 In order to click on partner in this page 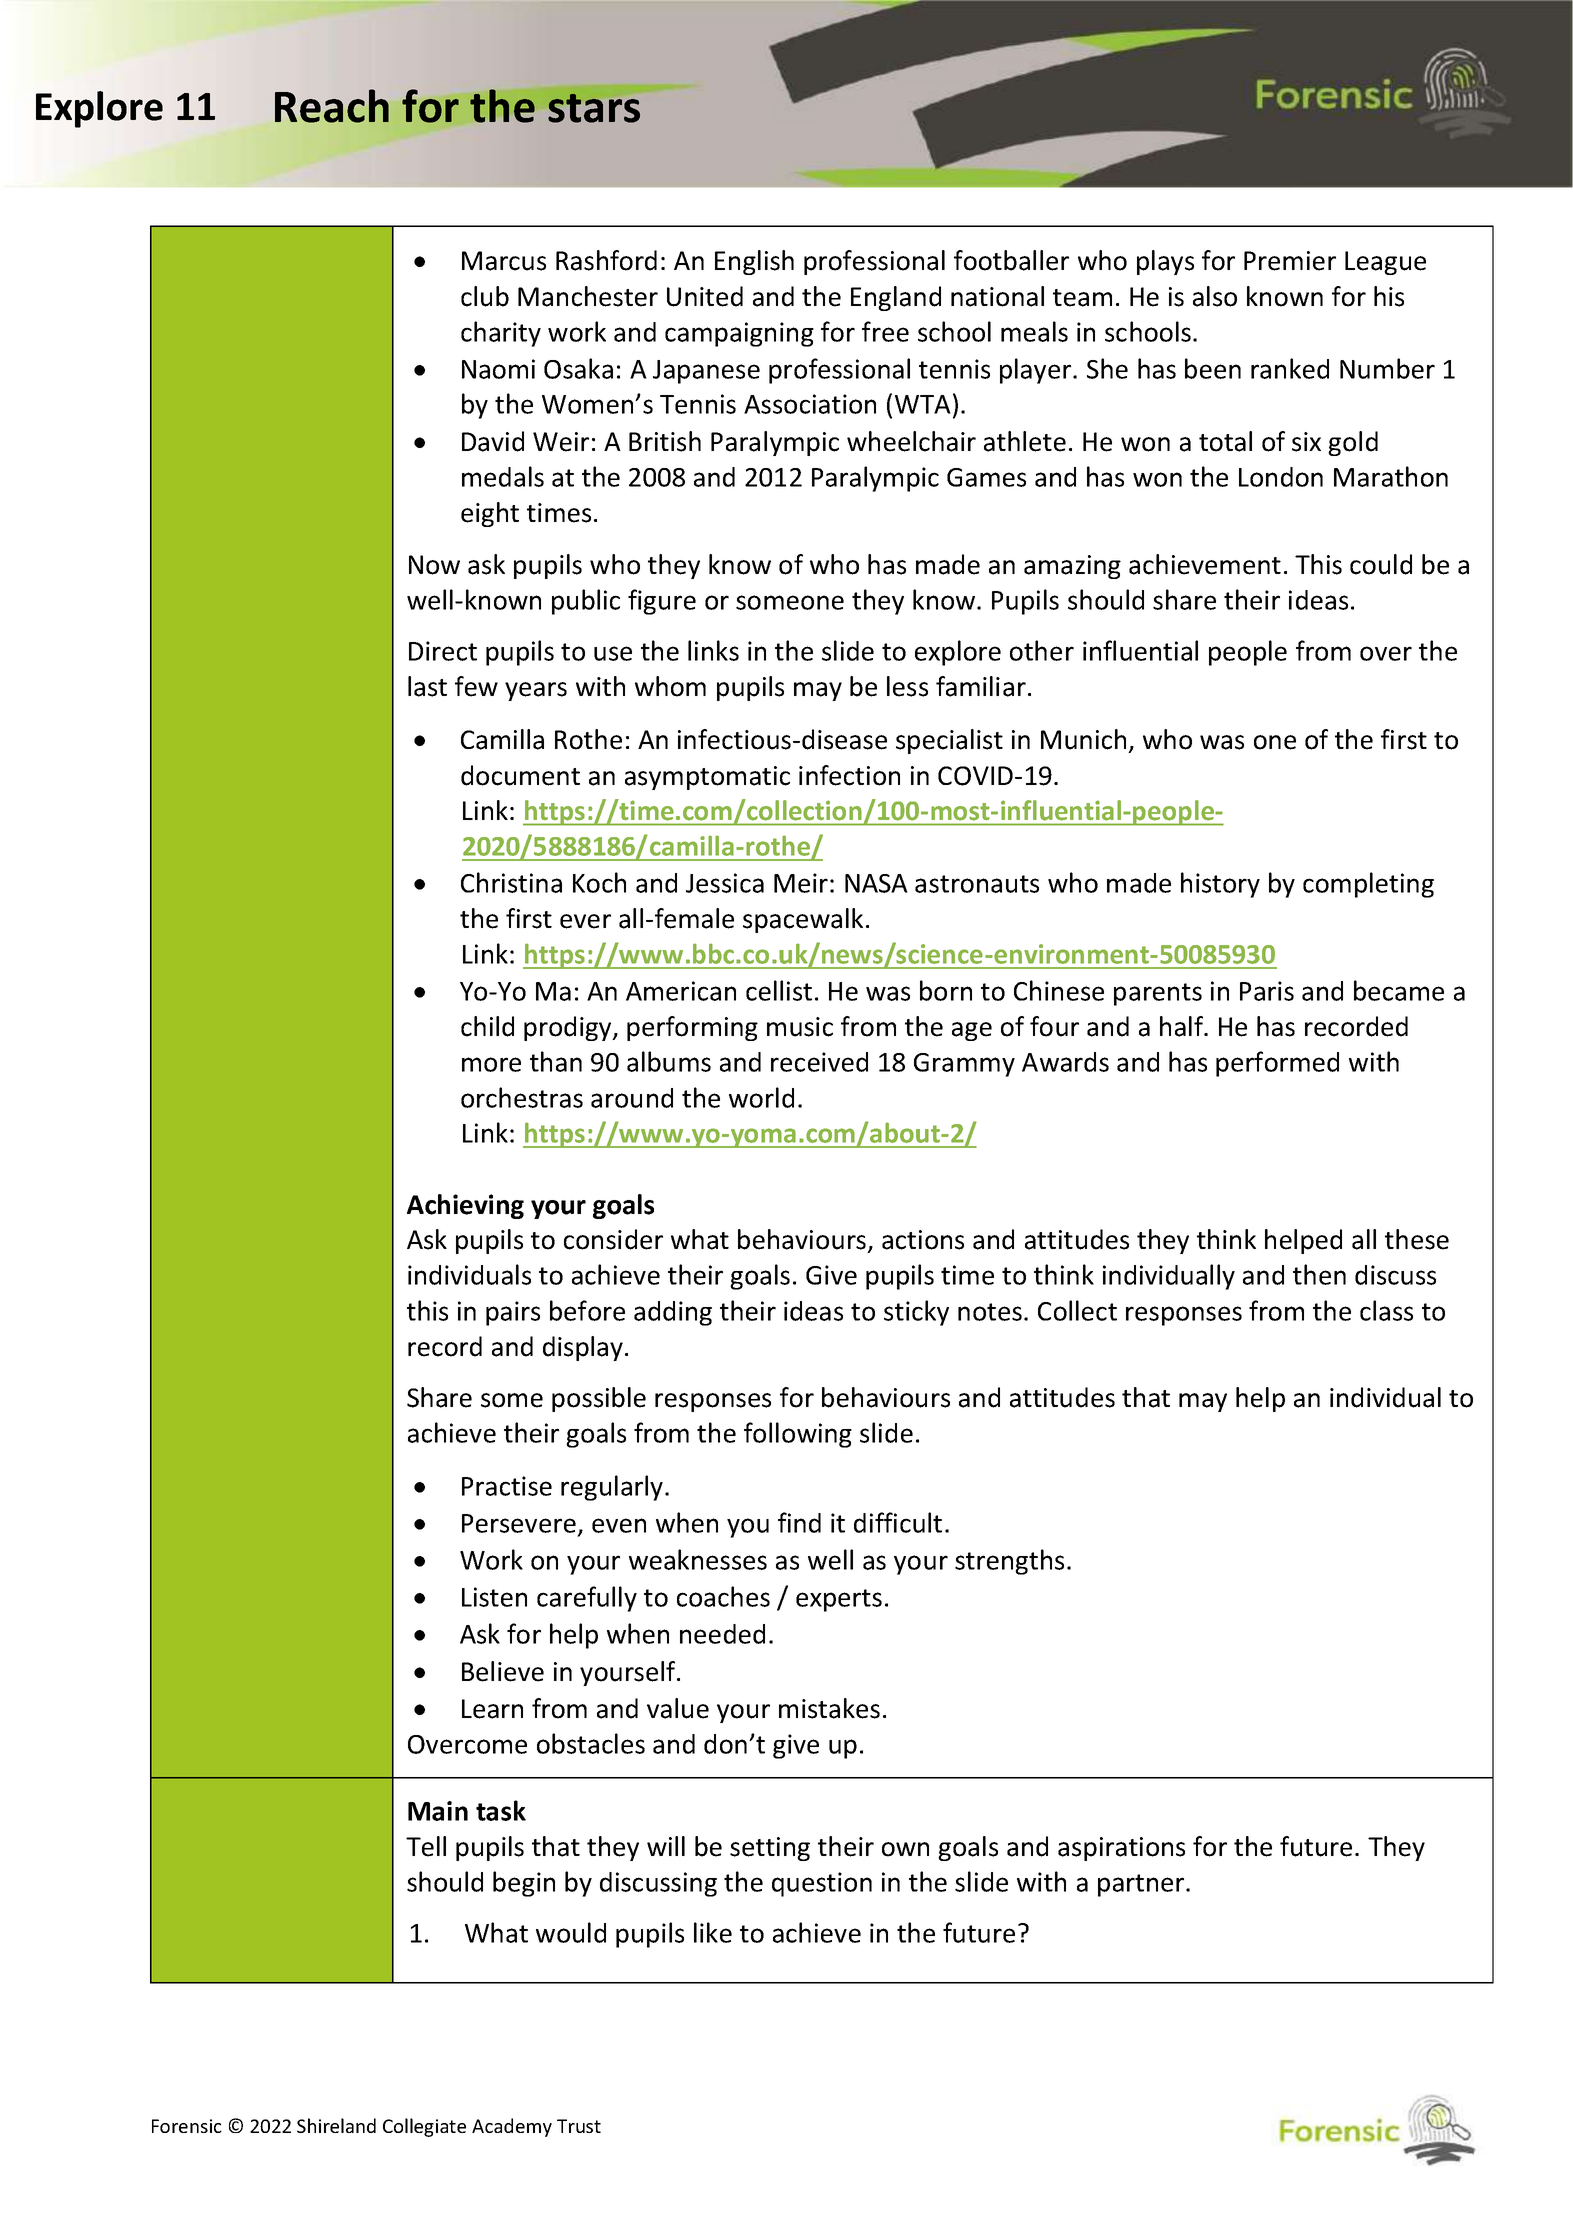, I will do `click(1142, 1885)`.
